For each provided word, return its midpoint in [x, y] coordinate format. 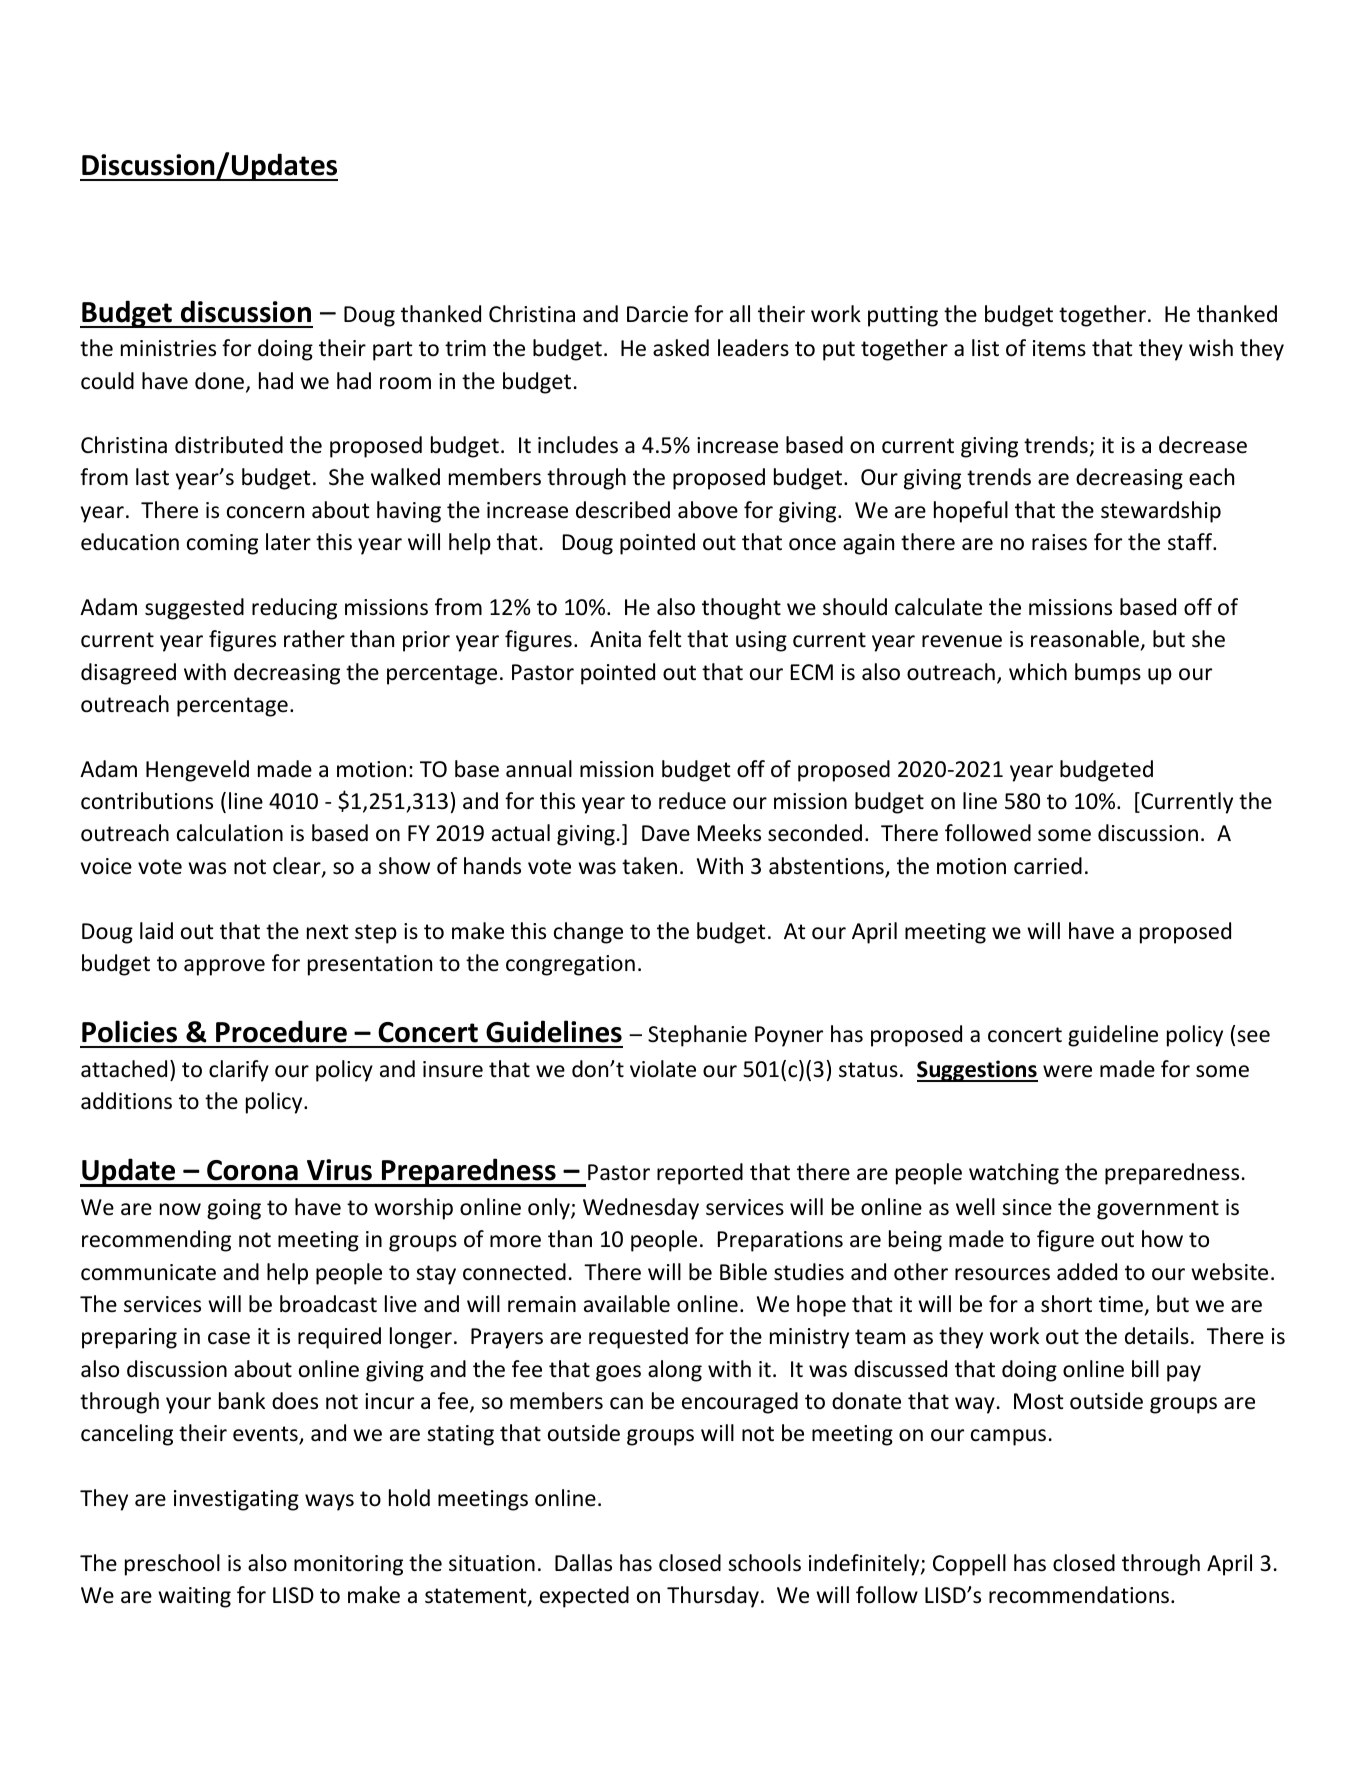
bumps [1108, 674]
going [234, 1209]
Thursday [713, 1597]
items [1059, 348]
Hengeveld [197, 771]
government [1158, 1210]
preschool [172, 1565]
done [221, 382]
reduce [692, 801]
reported [700, 1174]
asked [681, 348]
